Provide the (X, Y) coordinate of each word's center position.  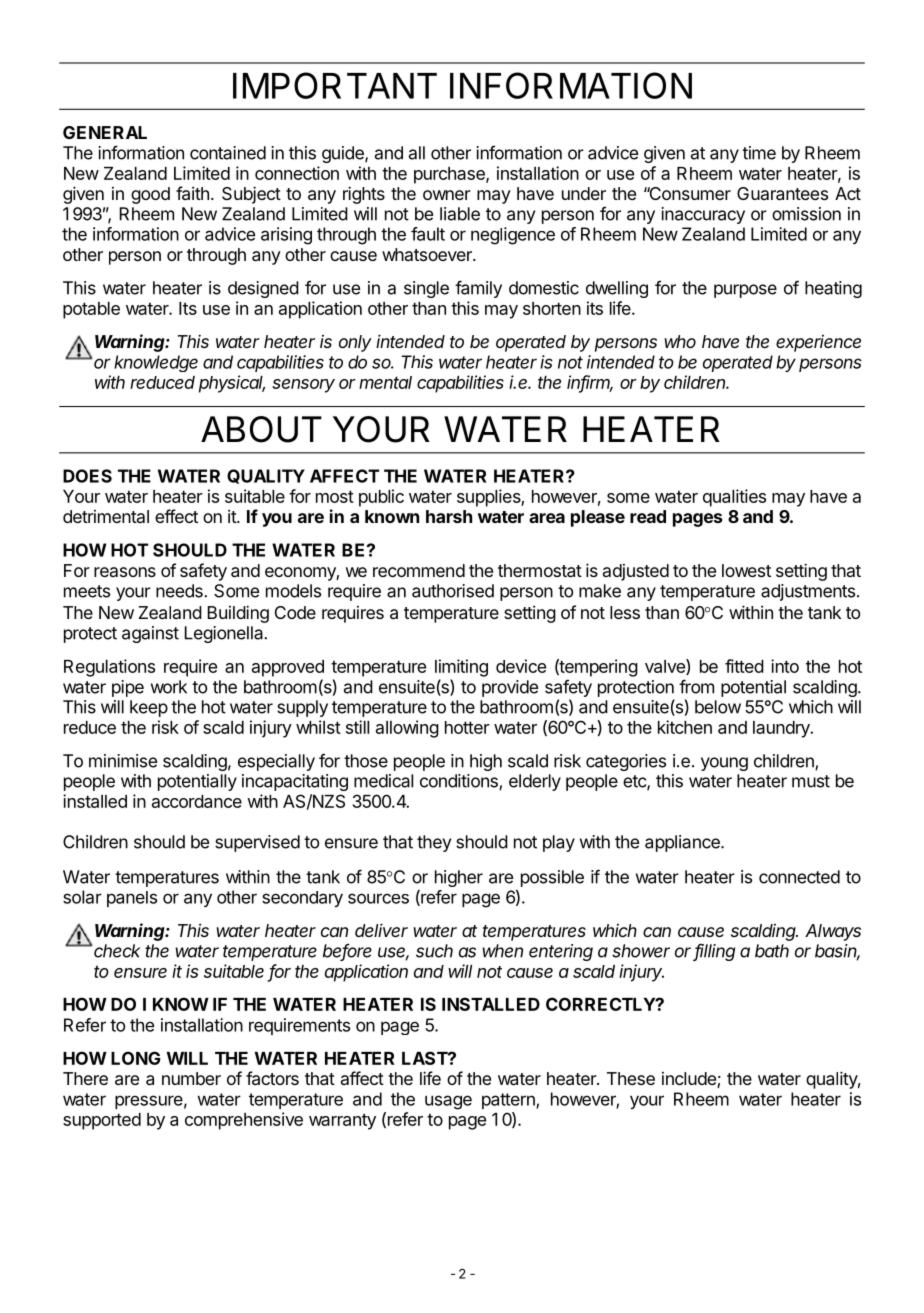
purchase (450, 175)
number (191, 1078)
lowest (746, 570)
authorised (453, 591)
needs (180, 591)
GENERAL (105, 132)
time (759, 153)
